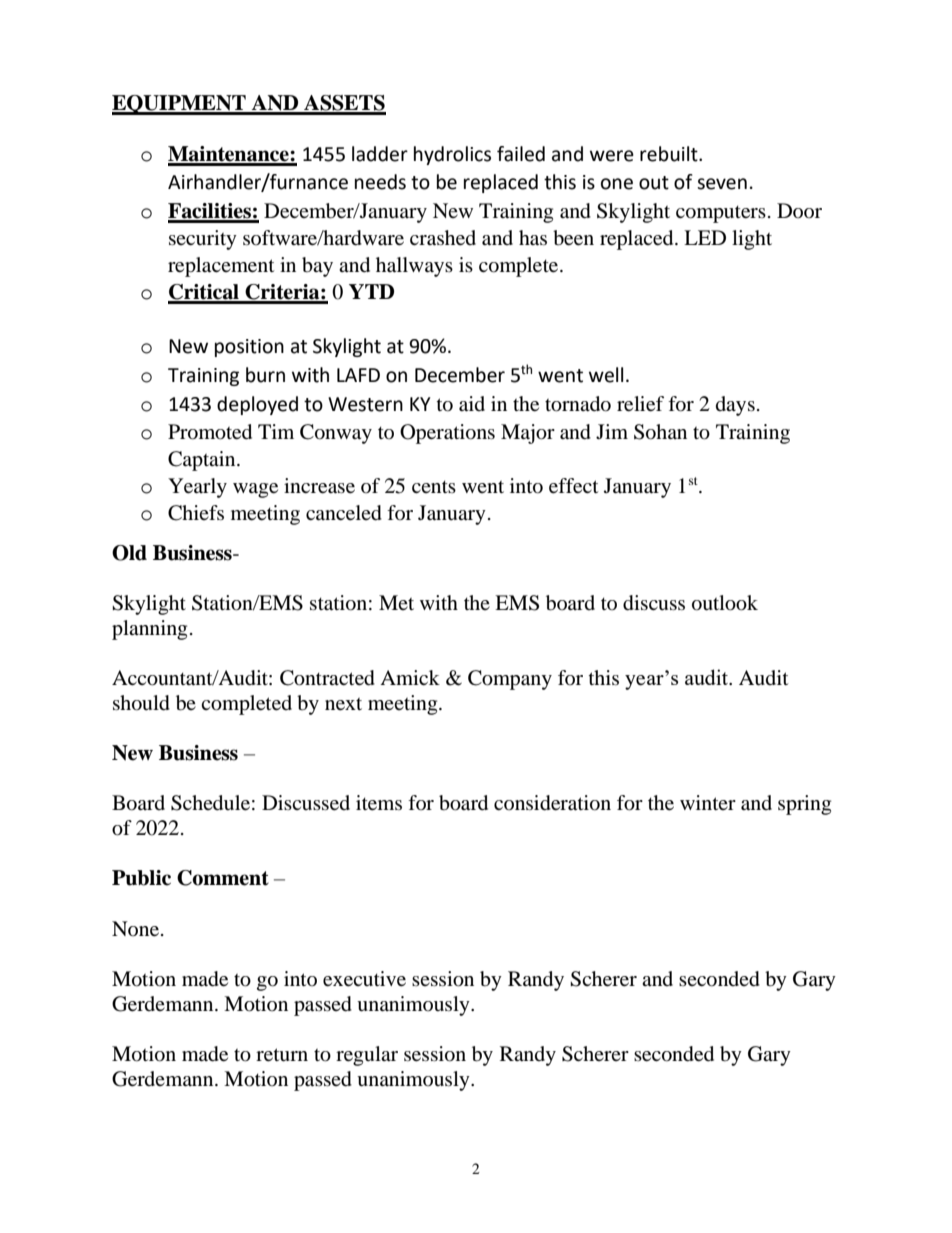  What do you see at coordinates (521, 154) in the screenshot?
I see `failed` at bounding box center [521, 154].
